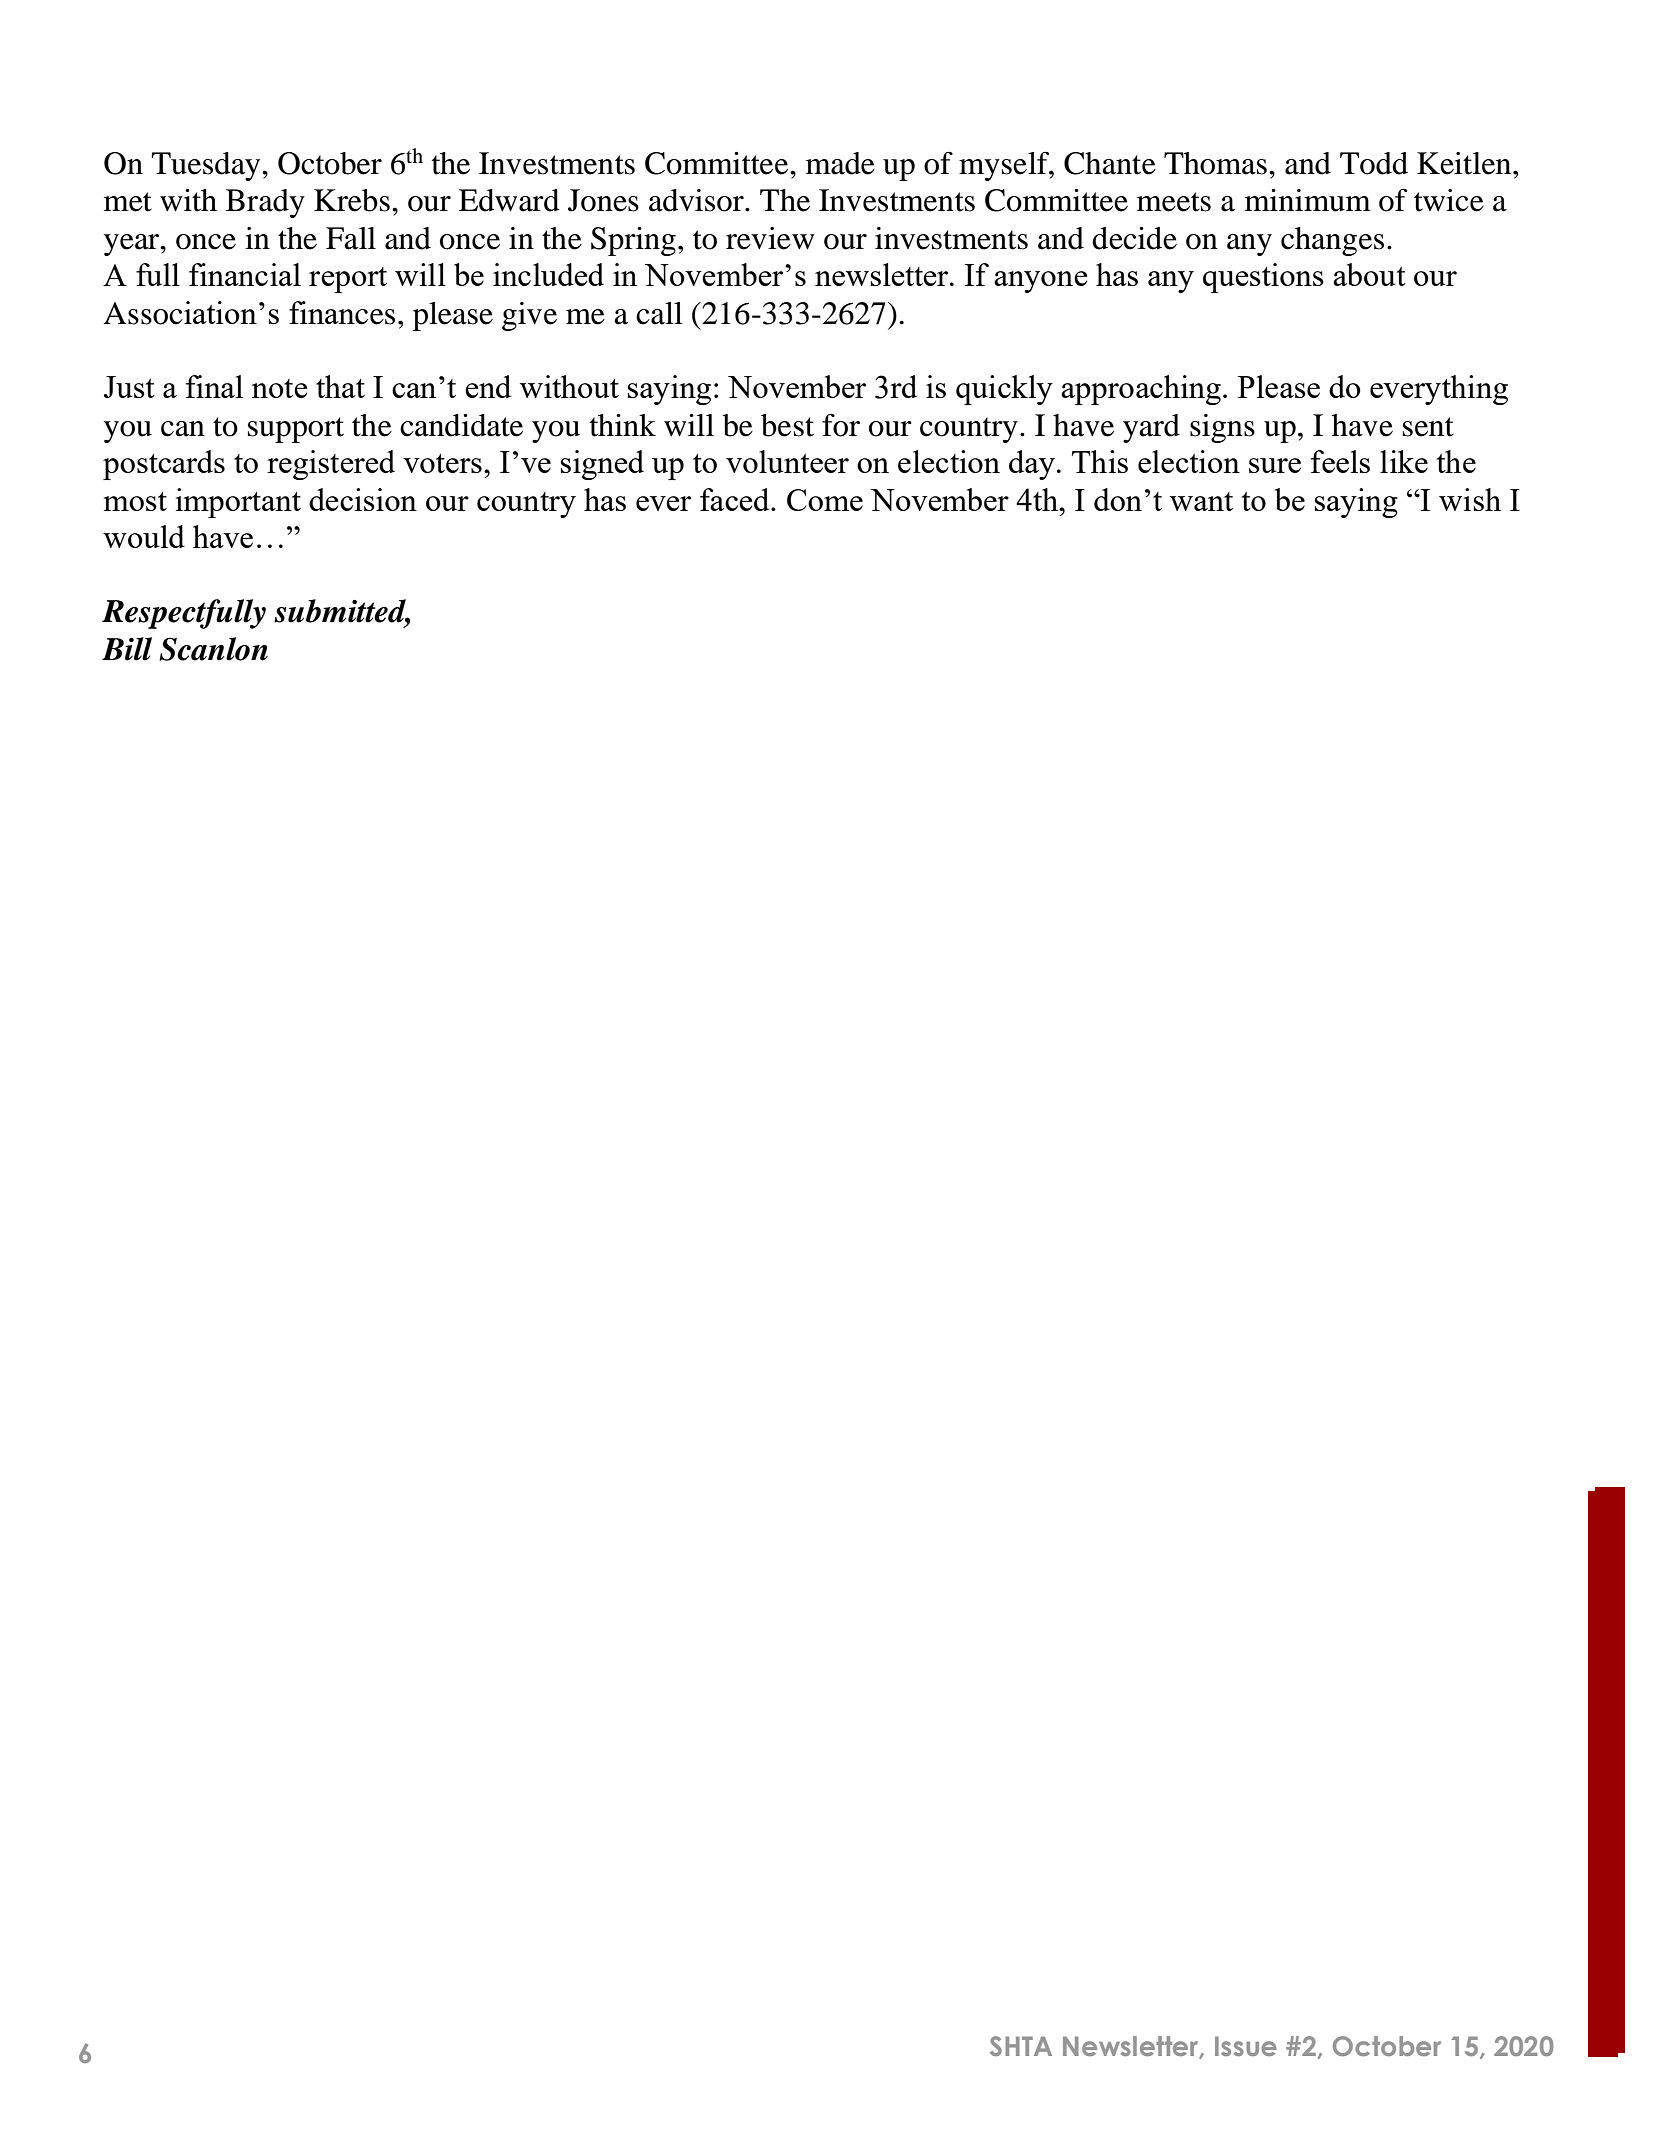 The image size is (1657, 2145). I want to click on Brady, so click(265, 203).
